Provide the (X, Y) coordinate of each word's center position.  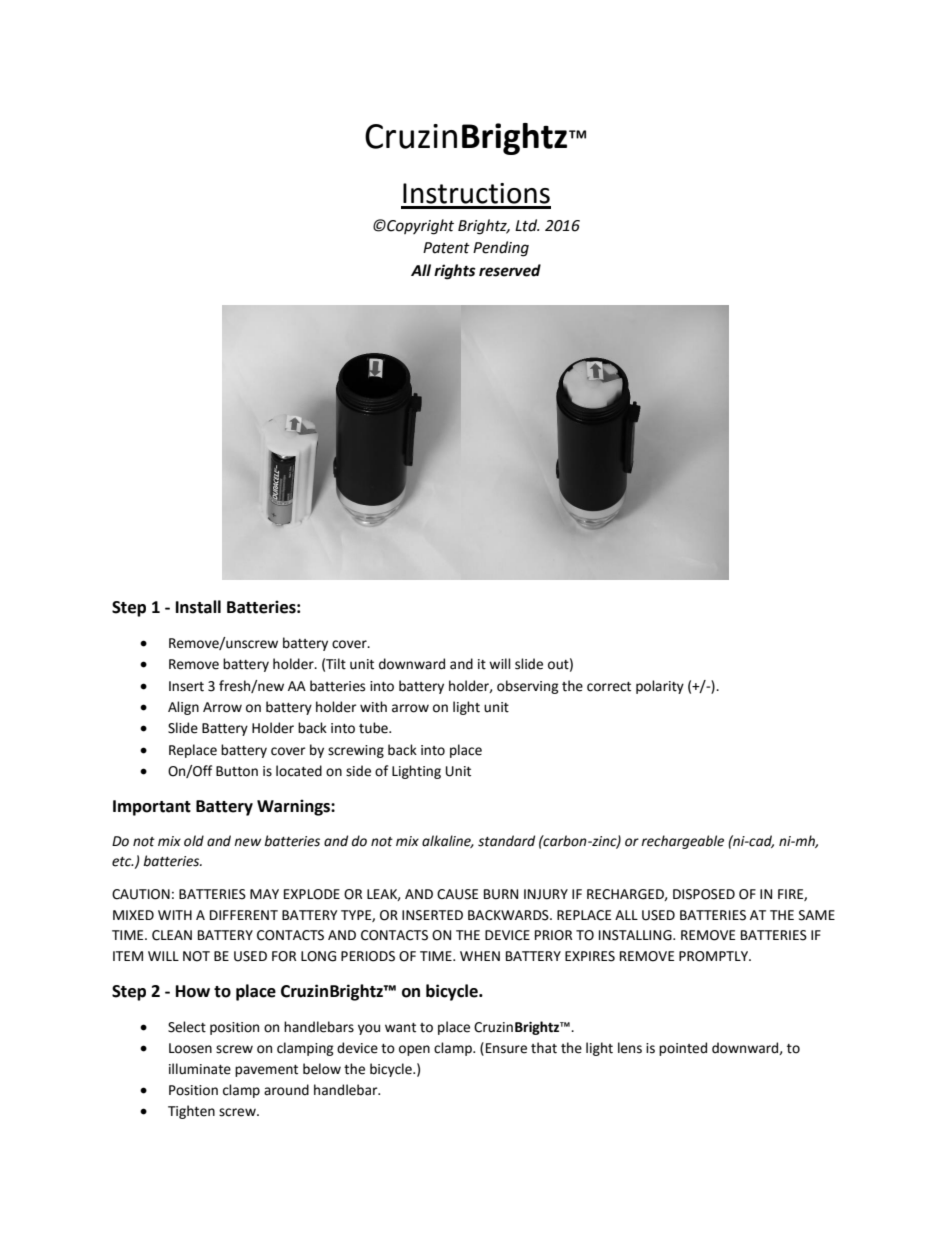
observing (528, 687)
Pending (501, 249)
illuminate (200, 1069)
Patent (446, 248)
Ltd (527, 225)
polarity (660, 687)
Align (183, 708)
